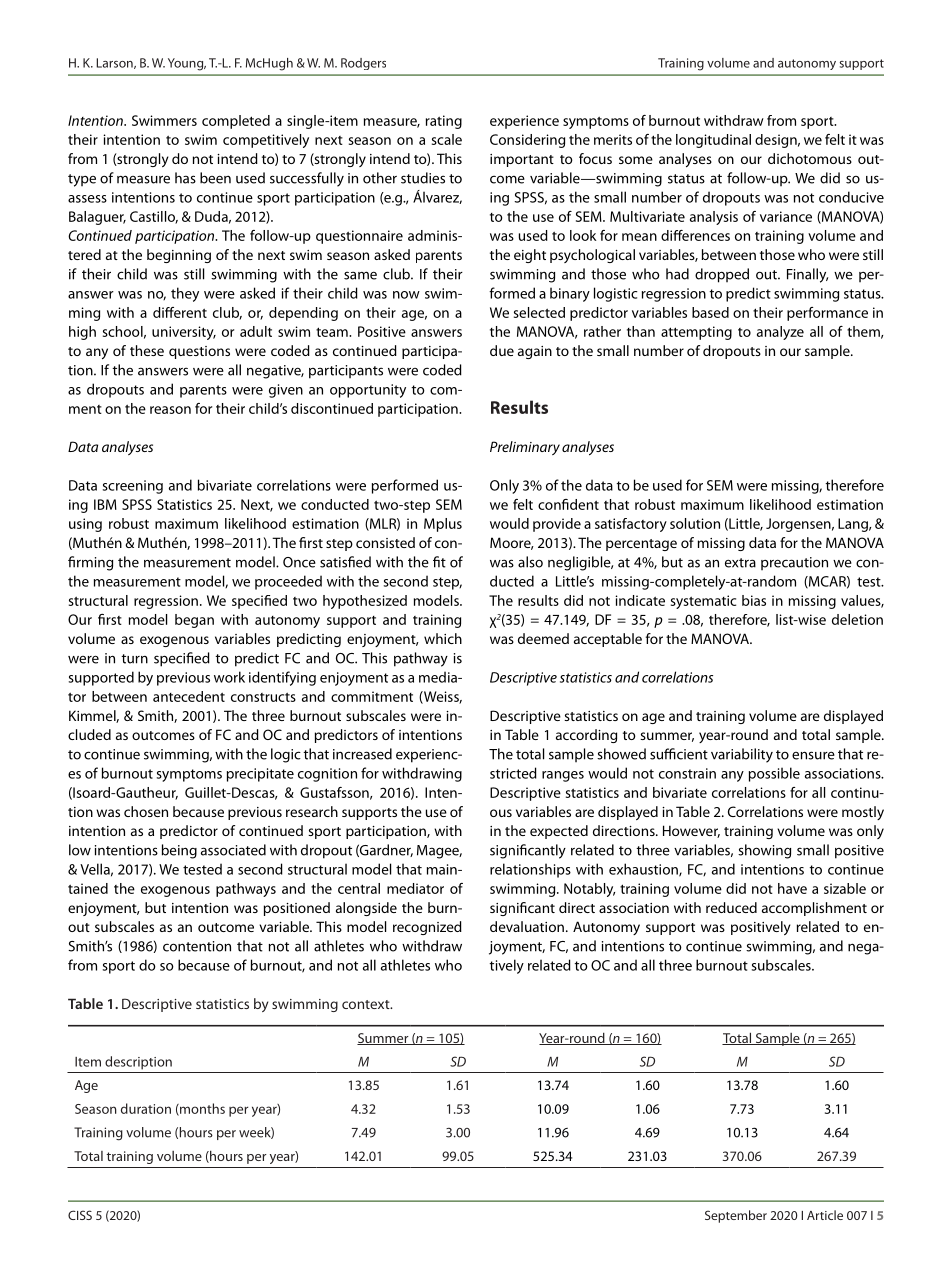 This screenshot has width=952, height=1270. What do you see at coordinates (189, 696) in the screenshot?
I see `antecedent` at bounding box center [189, 696].
